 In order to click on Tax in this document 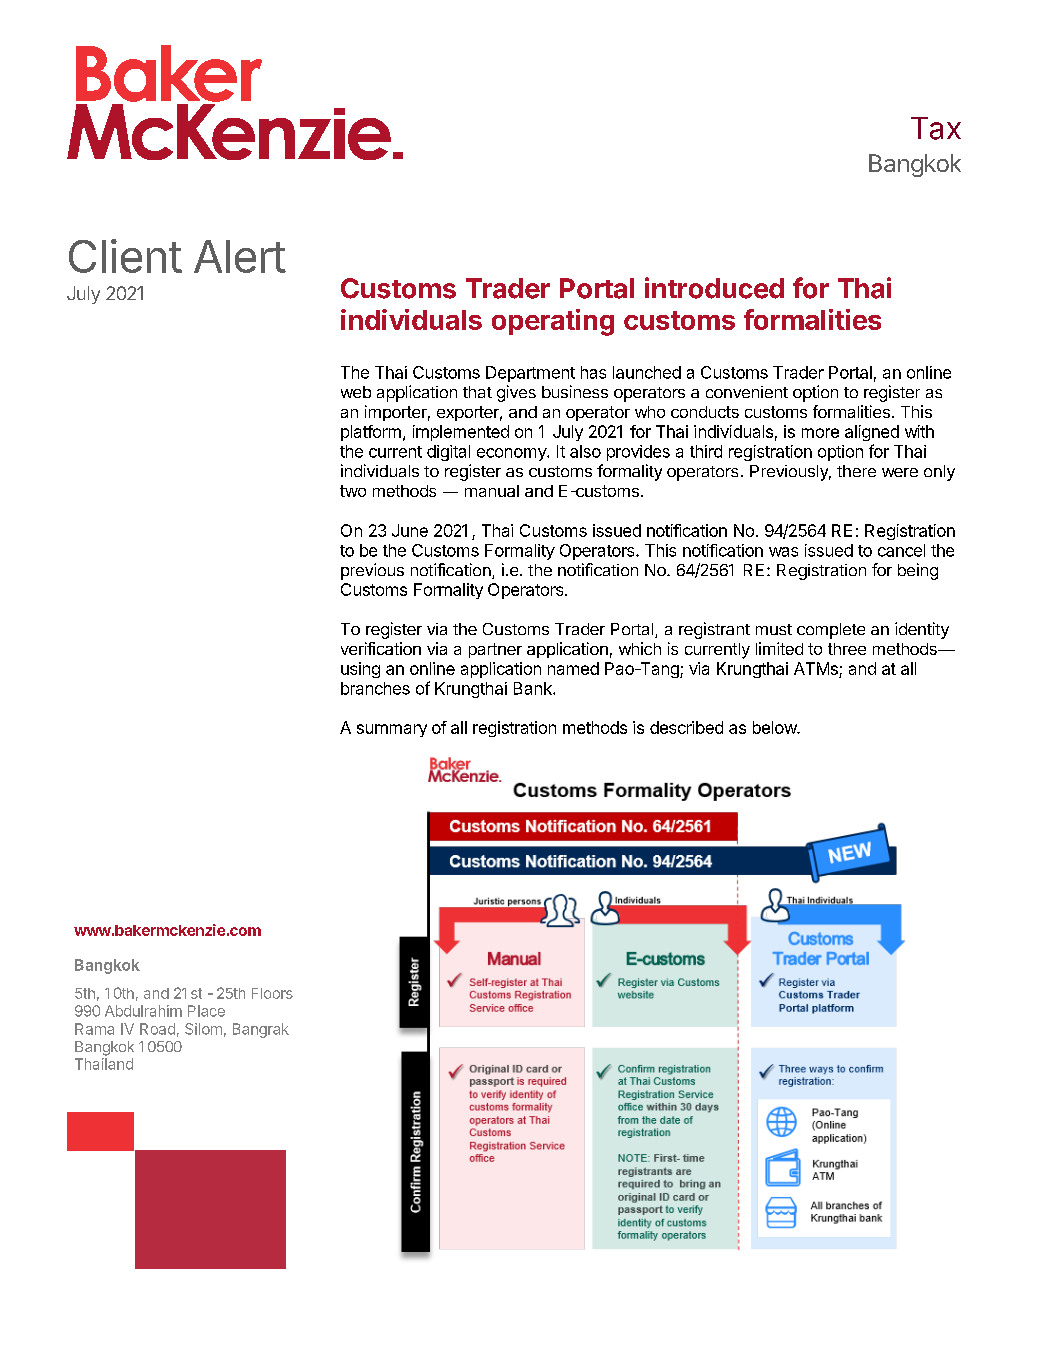, I will do `click(936, 128)`.
